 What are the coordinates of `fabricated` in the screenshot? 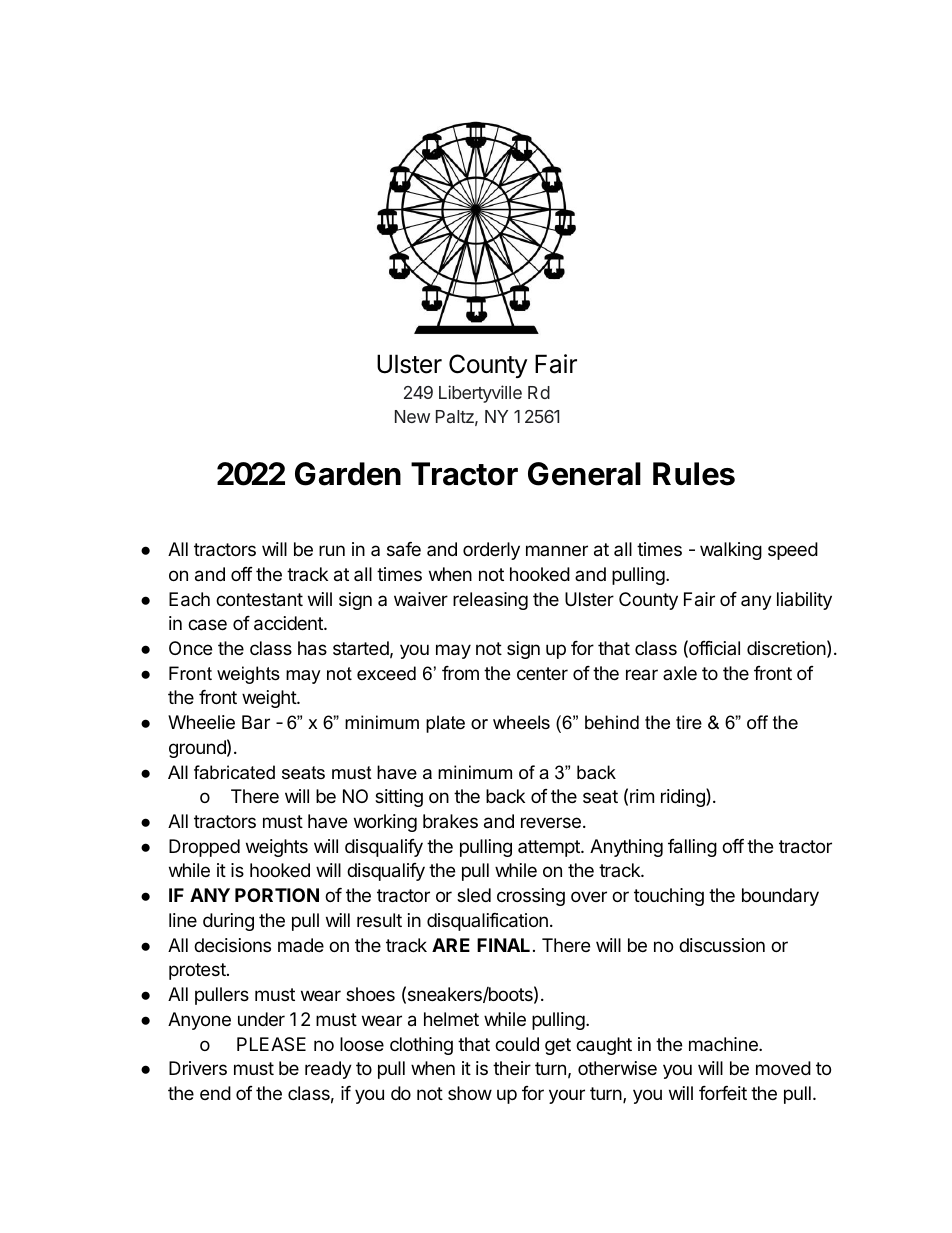 It's located at (234, 772).
